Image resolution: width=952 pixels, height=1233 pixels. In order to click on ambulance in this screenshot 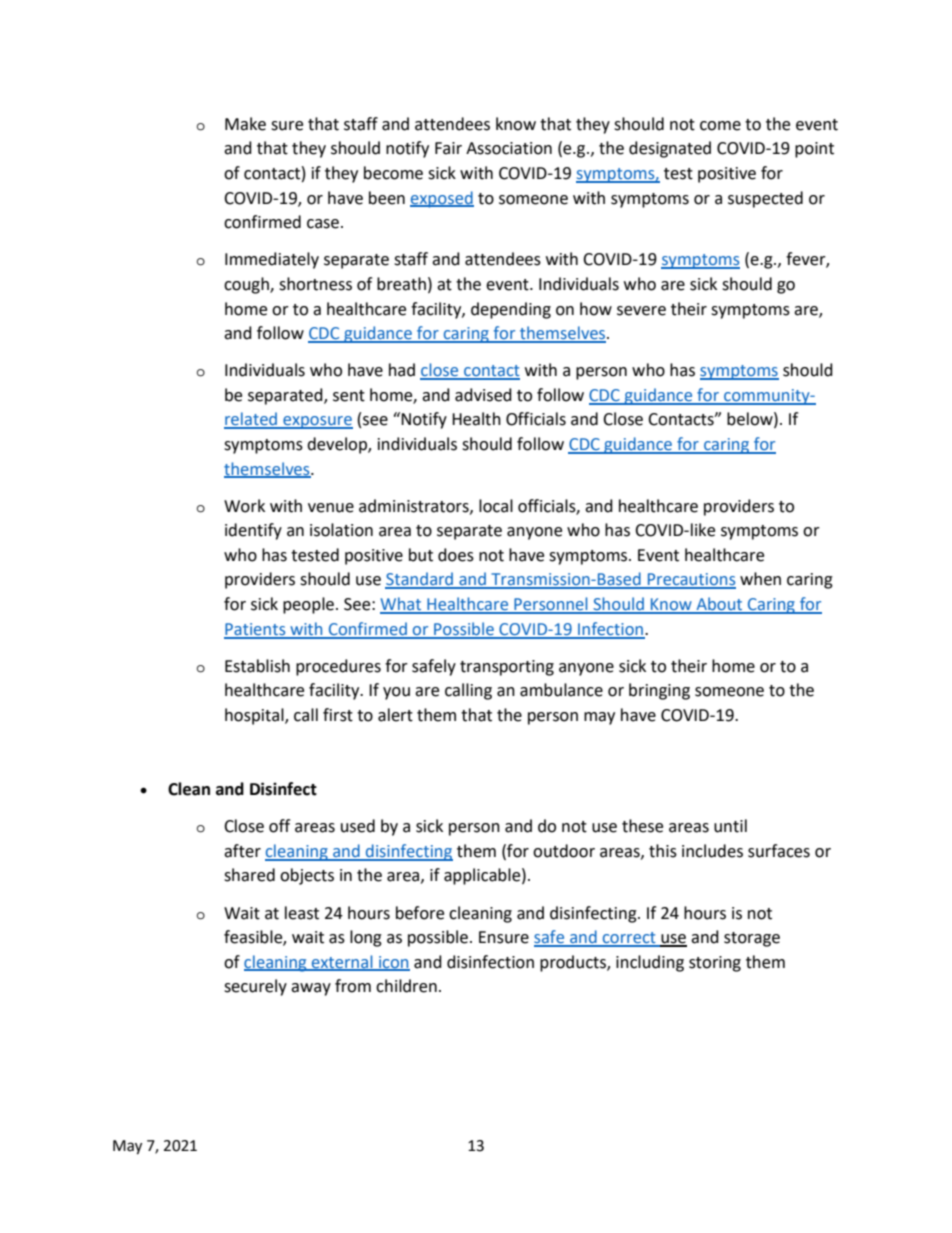, I will do `click(561, 690)`.
